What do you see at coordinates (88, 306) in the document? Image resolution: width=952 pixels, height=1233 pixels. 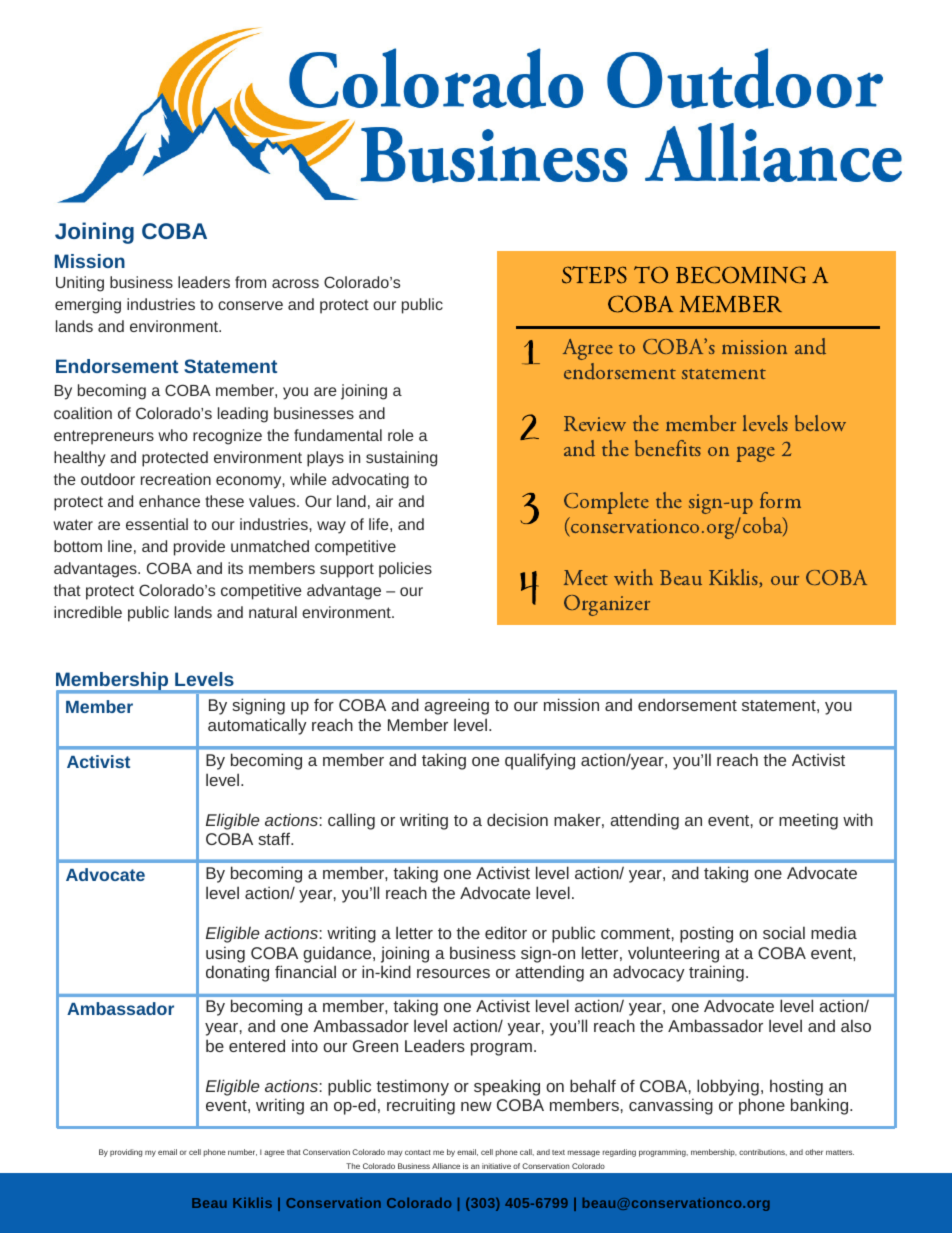 I see `emerging` at bounding box center [88, 306].
